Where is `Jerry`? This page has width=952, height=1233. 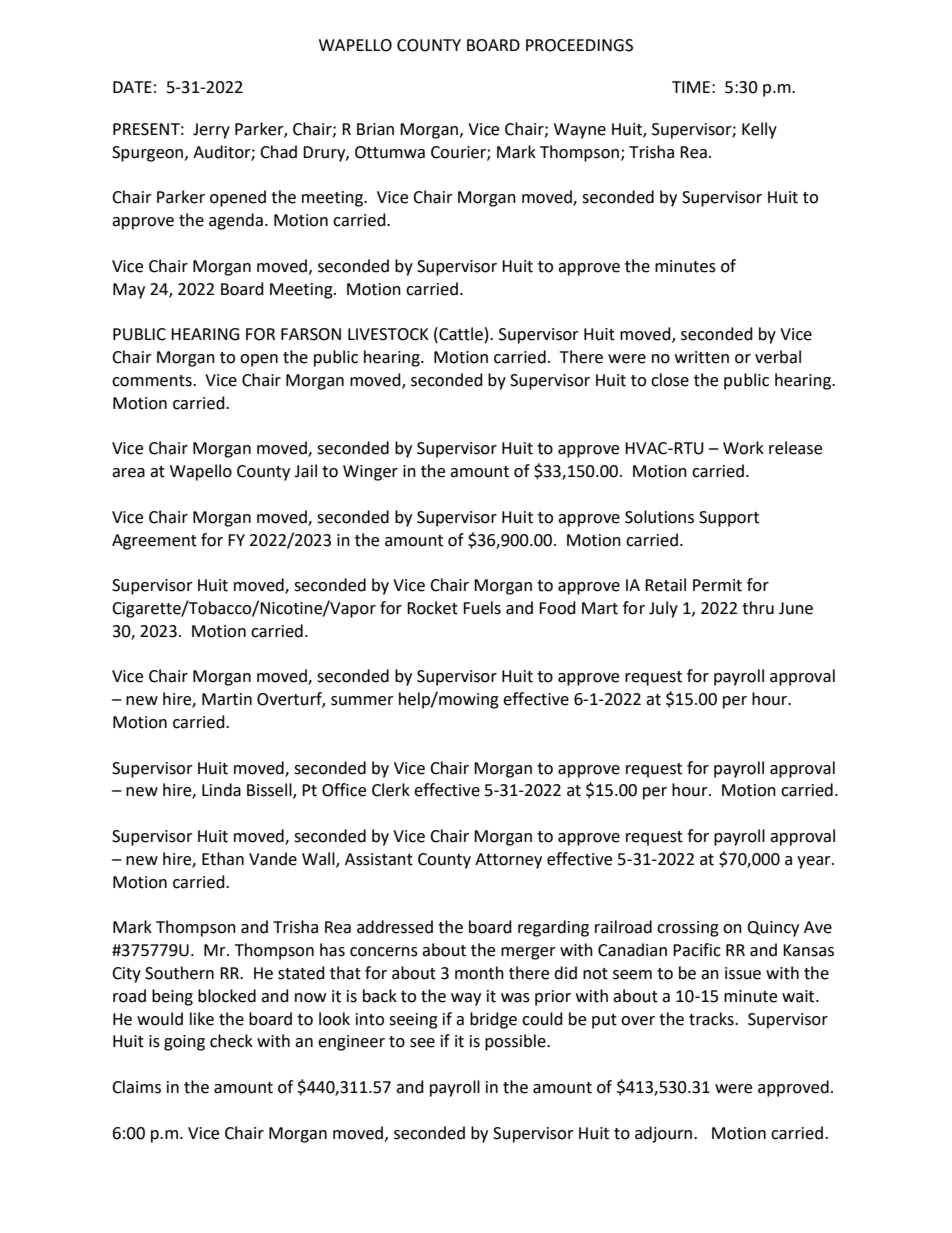
Jerry is located at coordinates (211, 131).
